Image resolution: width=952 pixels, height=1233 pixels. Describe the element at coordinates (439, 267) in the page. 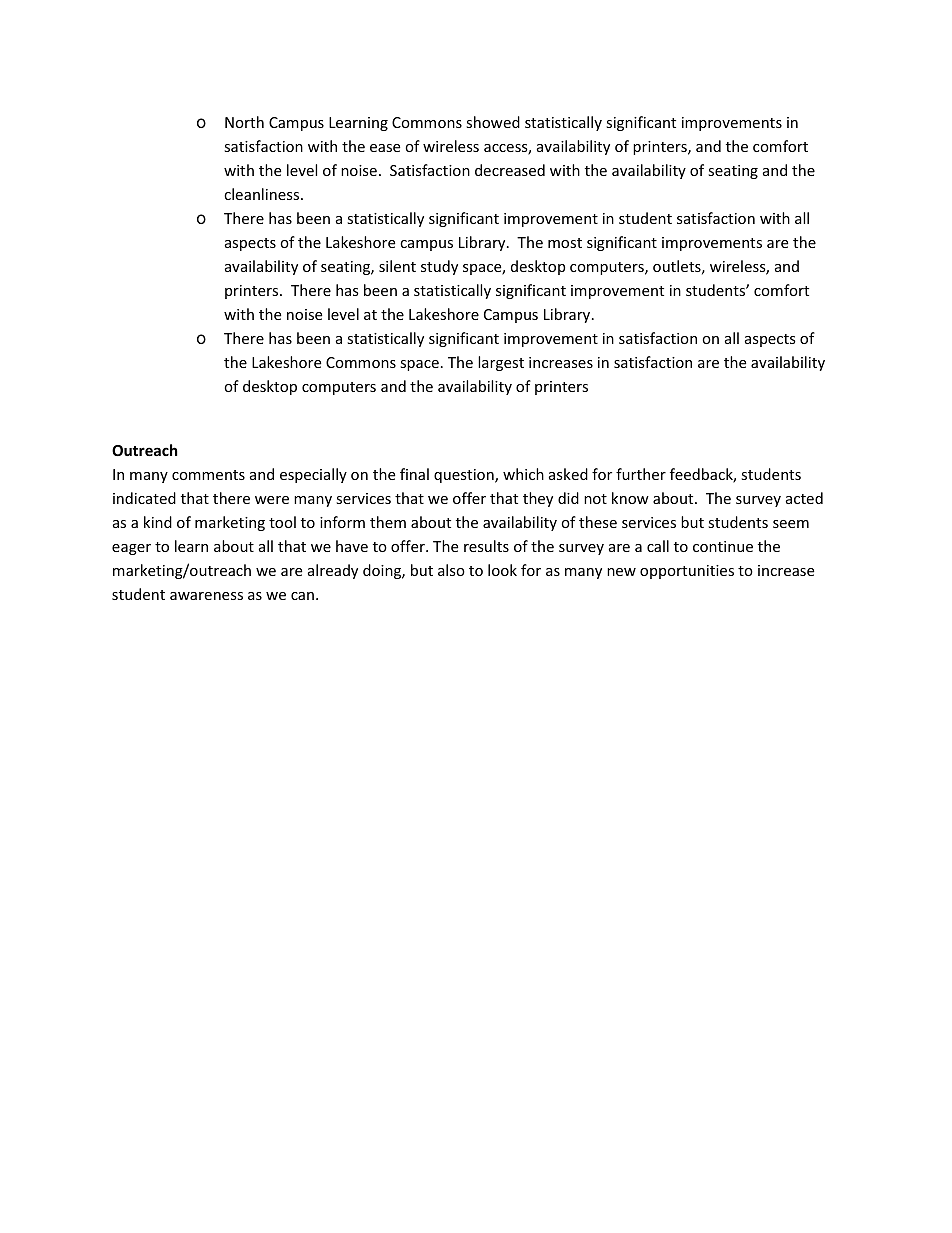

I see `study` at that location.
